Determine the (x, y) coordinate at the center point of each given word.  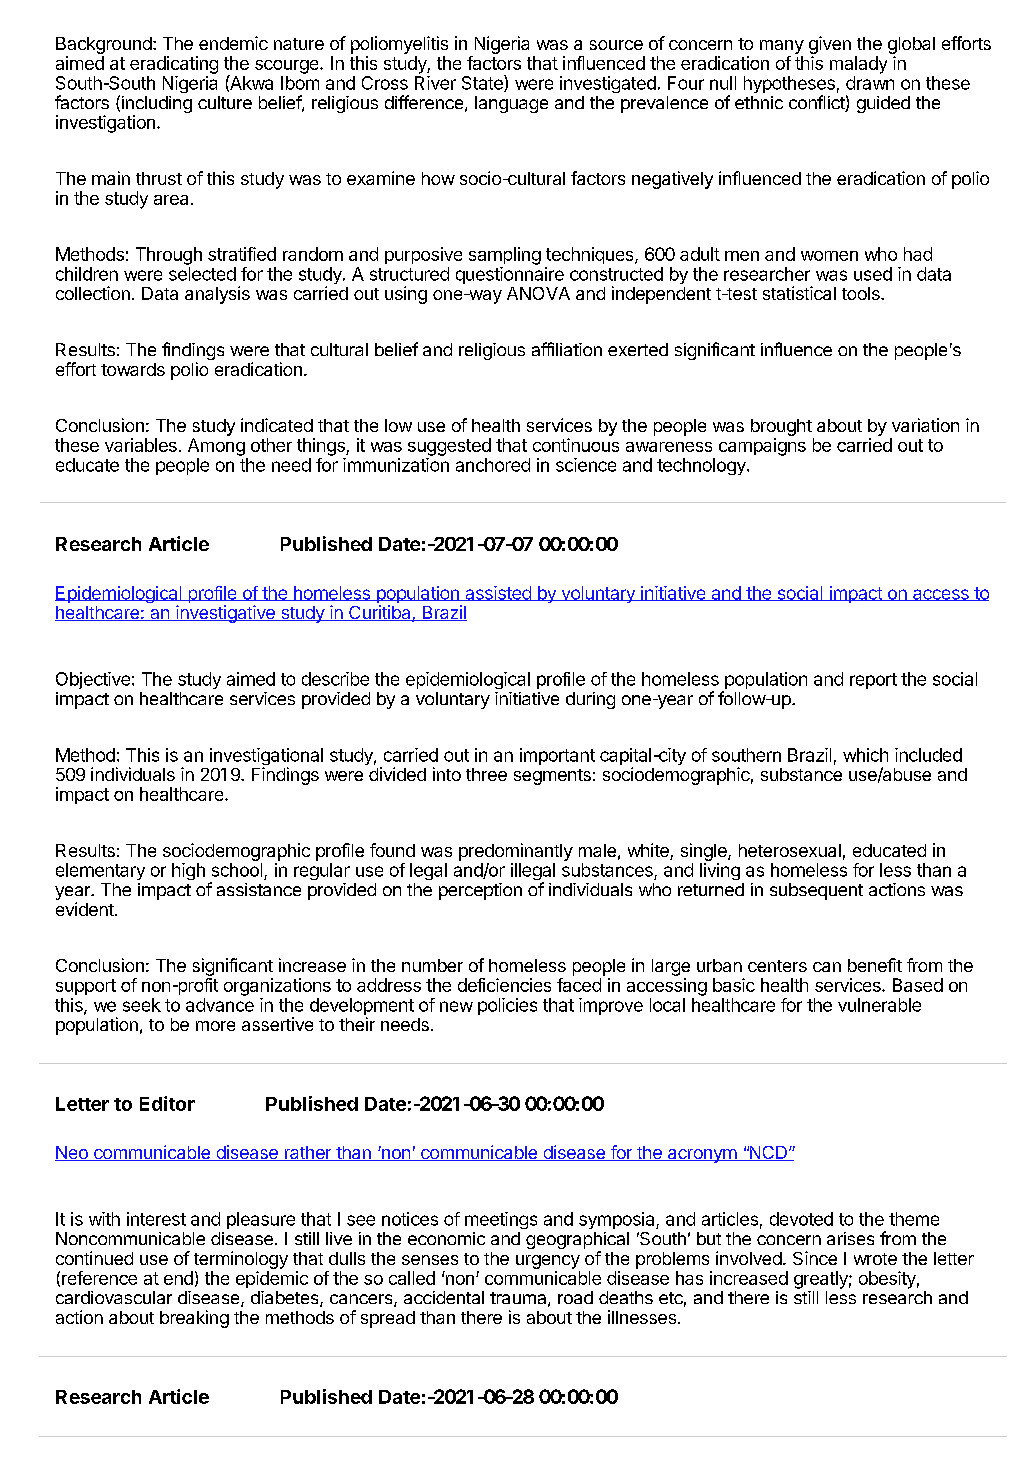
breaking (194, 1319)
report (873, 681)
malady (858, 65)
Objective (93, 680)
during (590, 700)
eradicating (174, 65)
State (483, 83)
